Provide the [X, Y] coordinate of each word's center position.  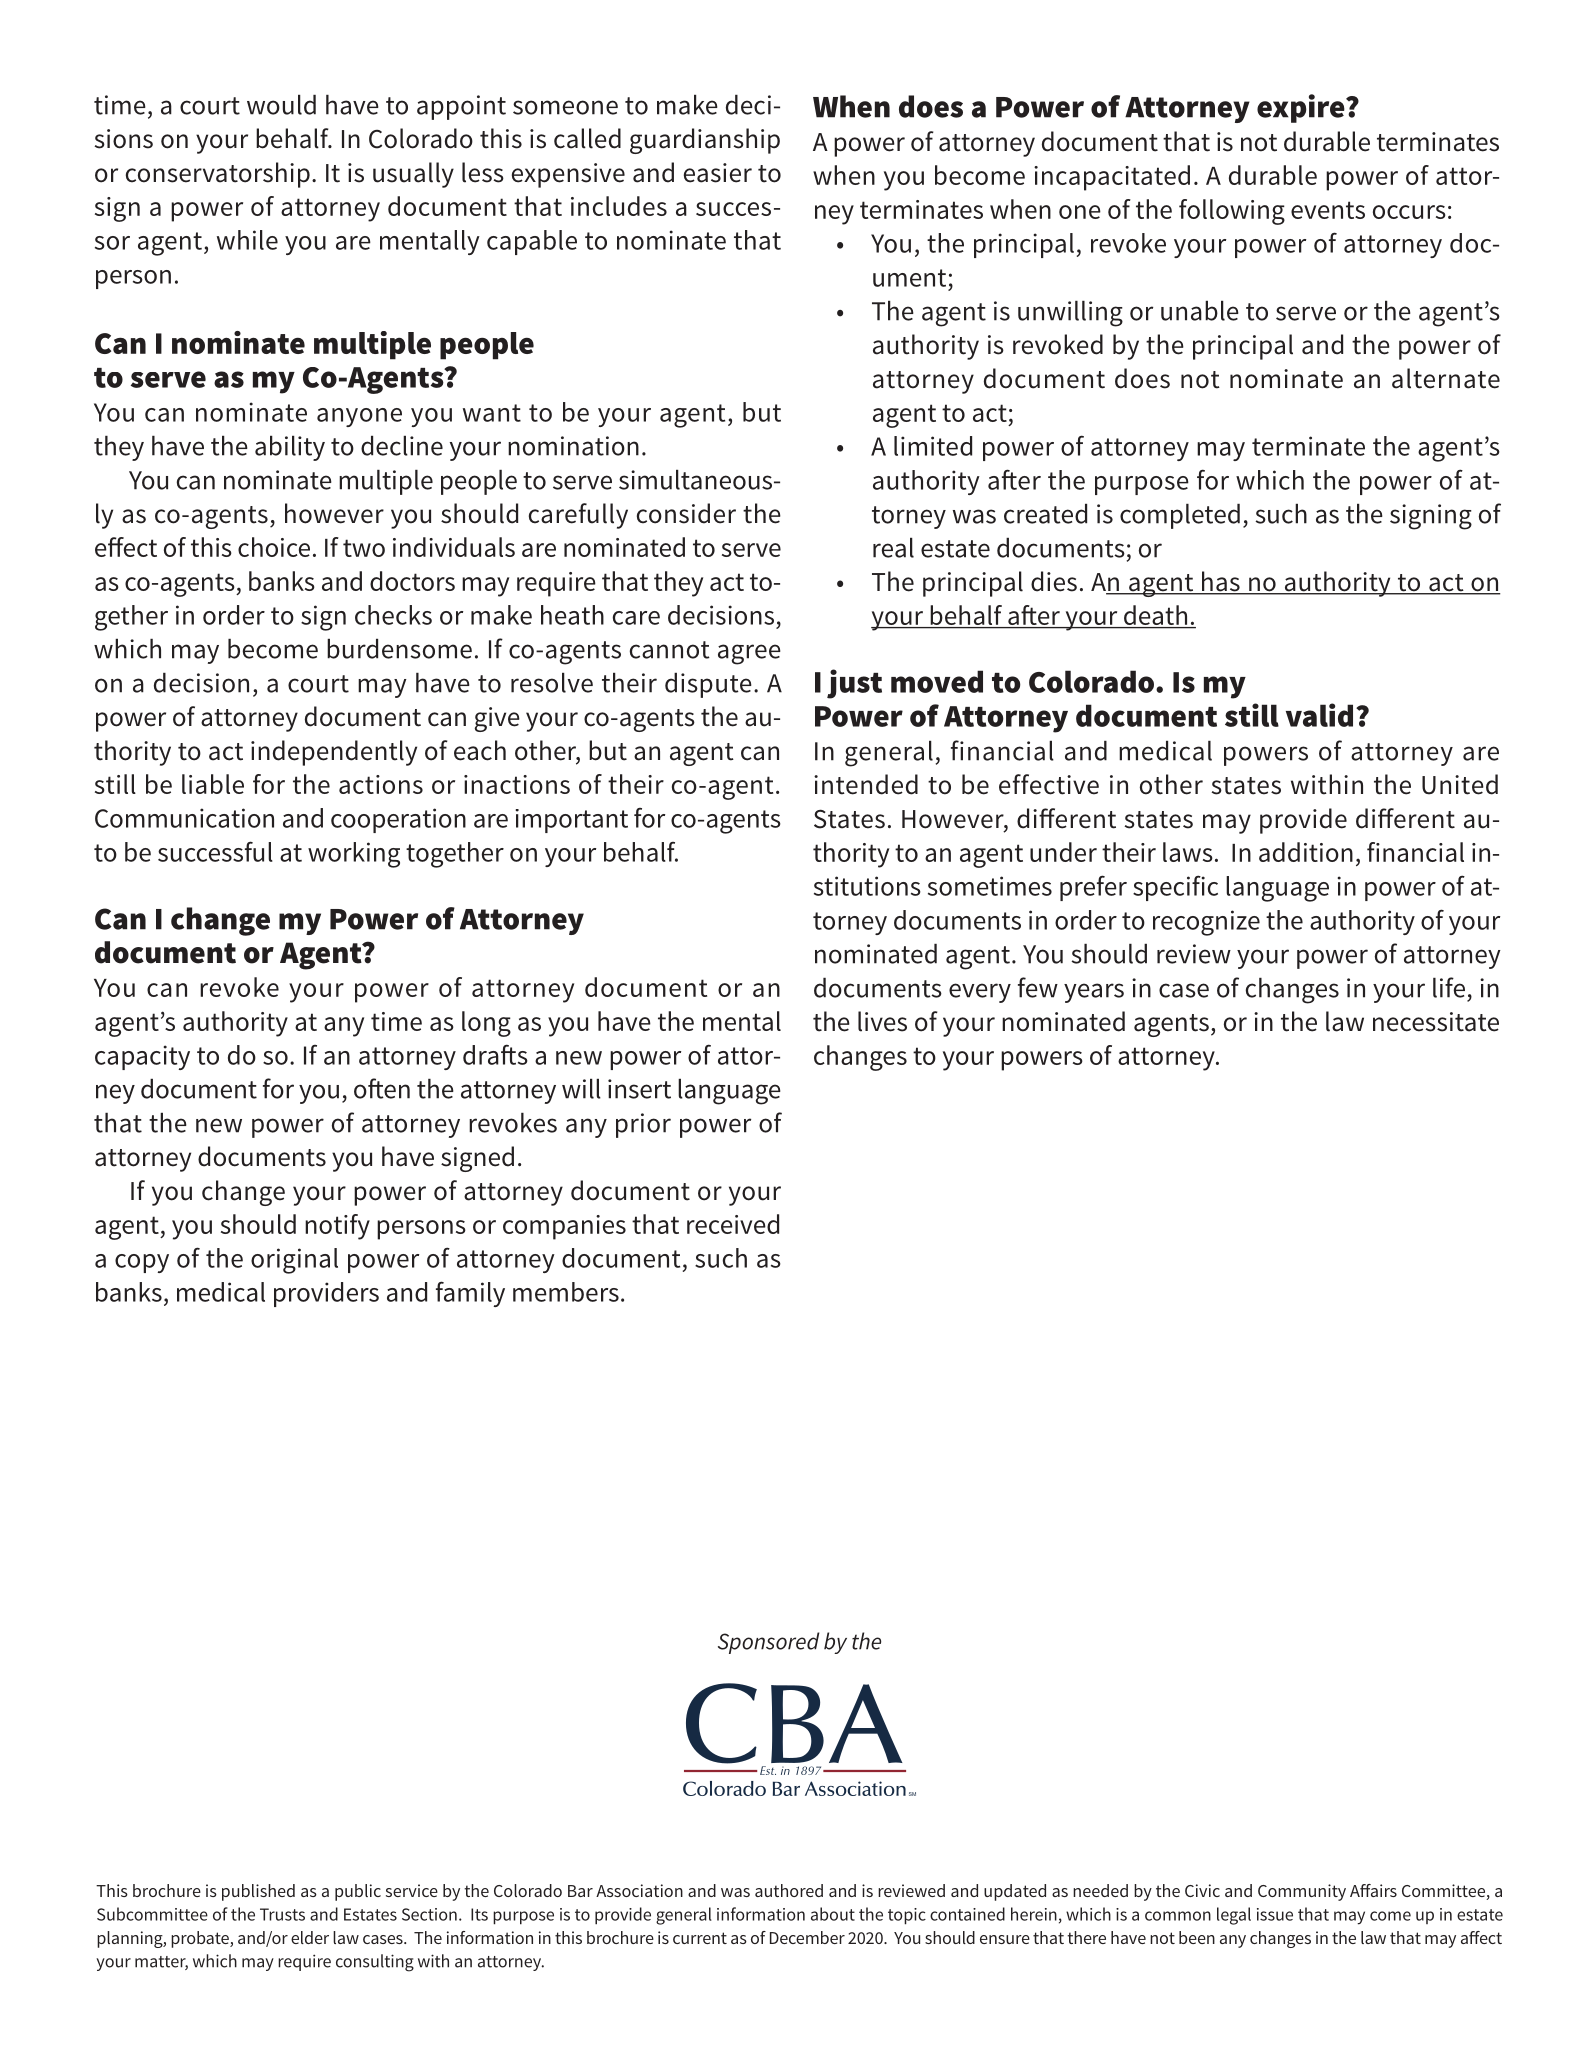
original [294, 1261]
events [1328, 210]
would [281, 105]
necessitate [1436, 1022]
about [833, 1914]
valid [1319, 715]
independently [334, 753]
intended [866, 784]
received [733, 1224]
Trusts [282, 1914]
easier [718, 173]
